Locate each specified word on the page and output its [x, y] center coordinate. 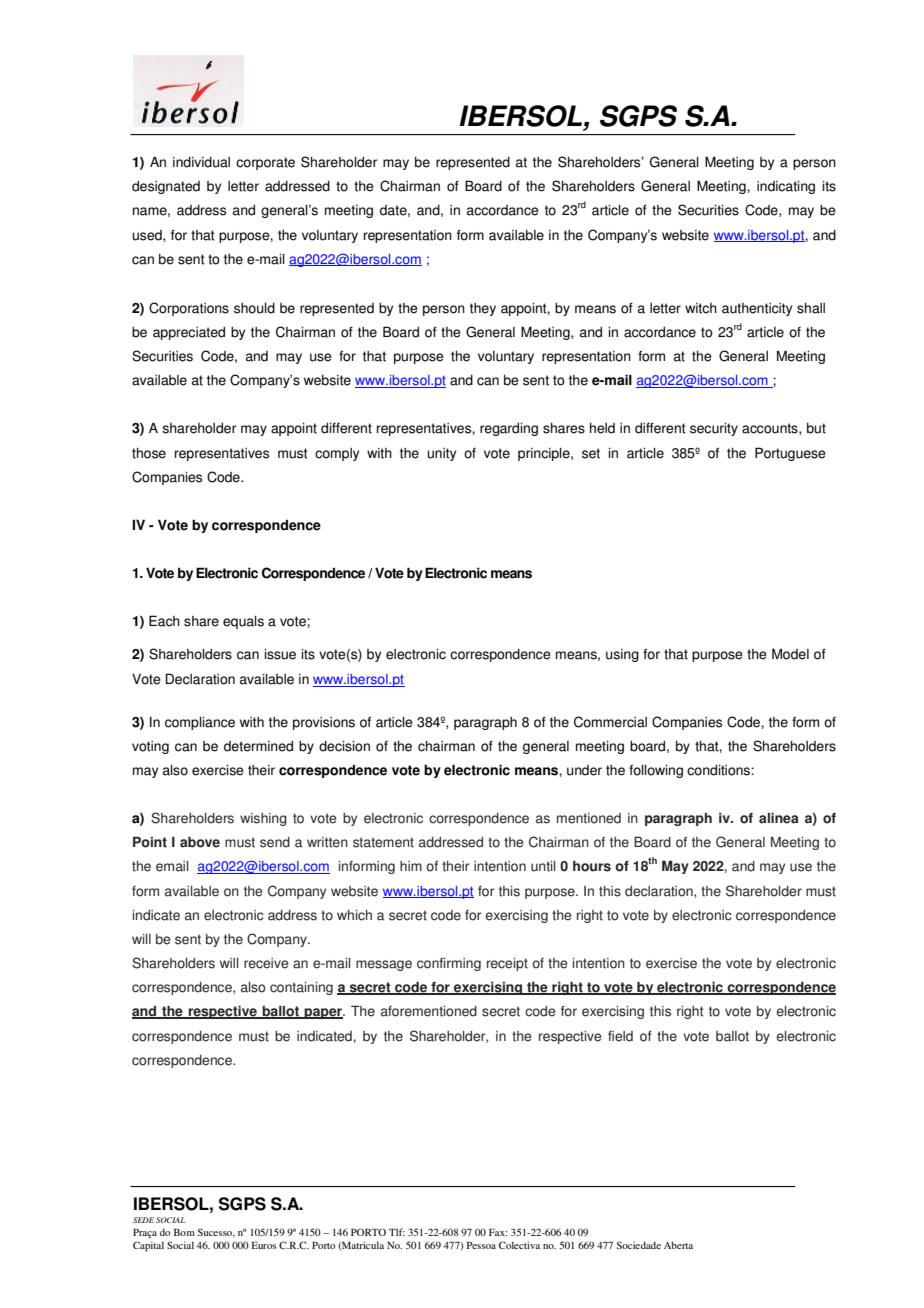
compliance [200, 723]
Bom [184, 1232]
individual [201, 162]
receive [266, 963]
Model [790, 654]
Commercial [610, 722]
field [620, 1036]
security [714, 429]
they [483, 309]
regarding [509, 429]
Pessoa [481, 1245]
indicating [786, 187]
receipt [507, 964]
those [149, 453]
